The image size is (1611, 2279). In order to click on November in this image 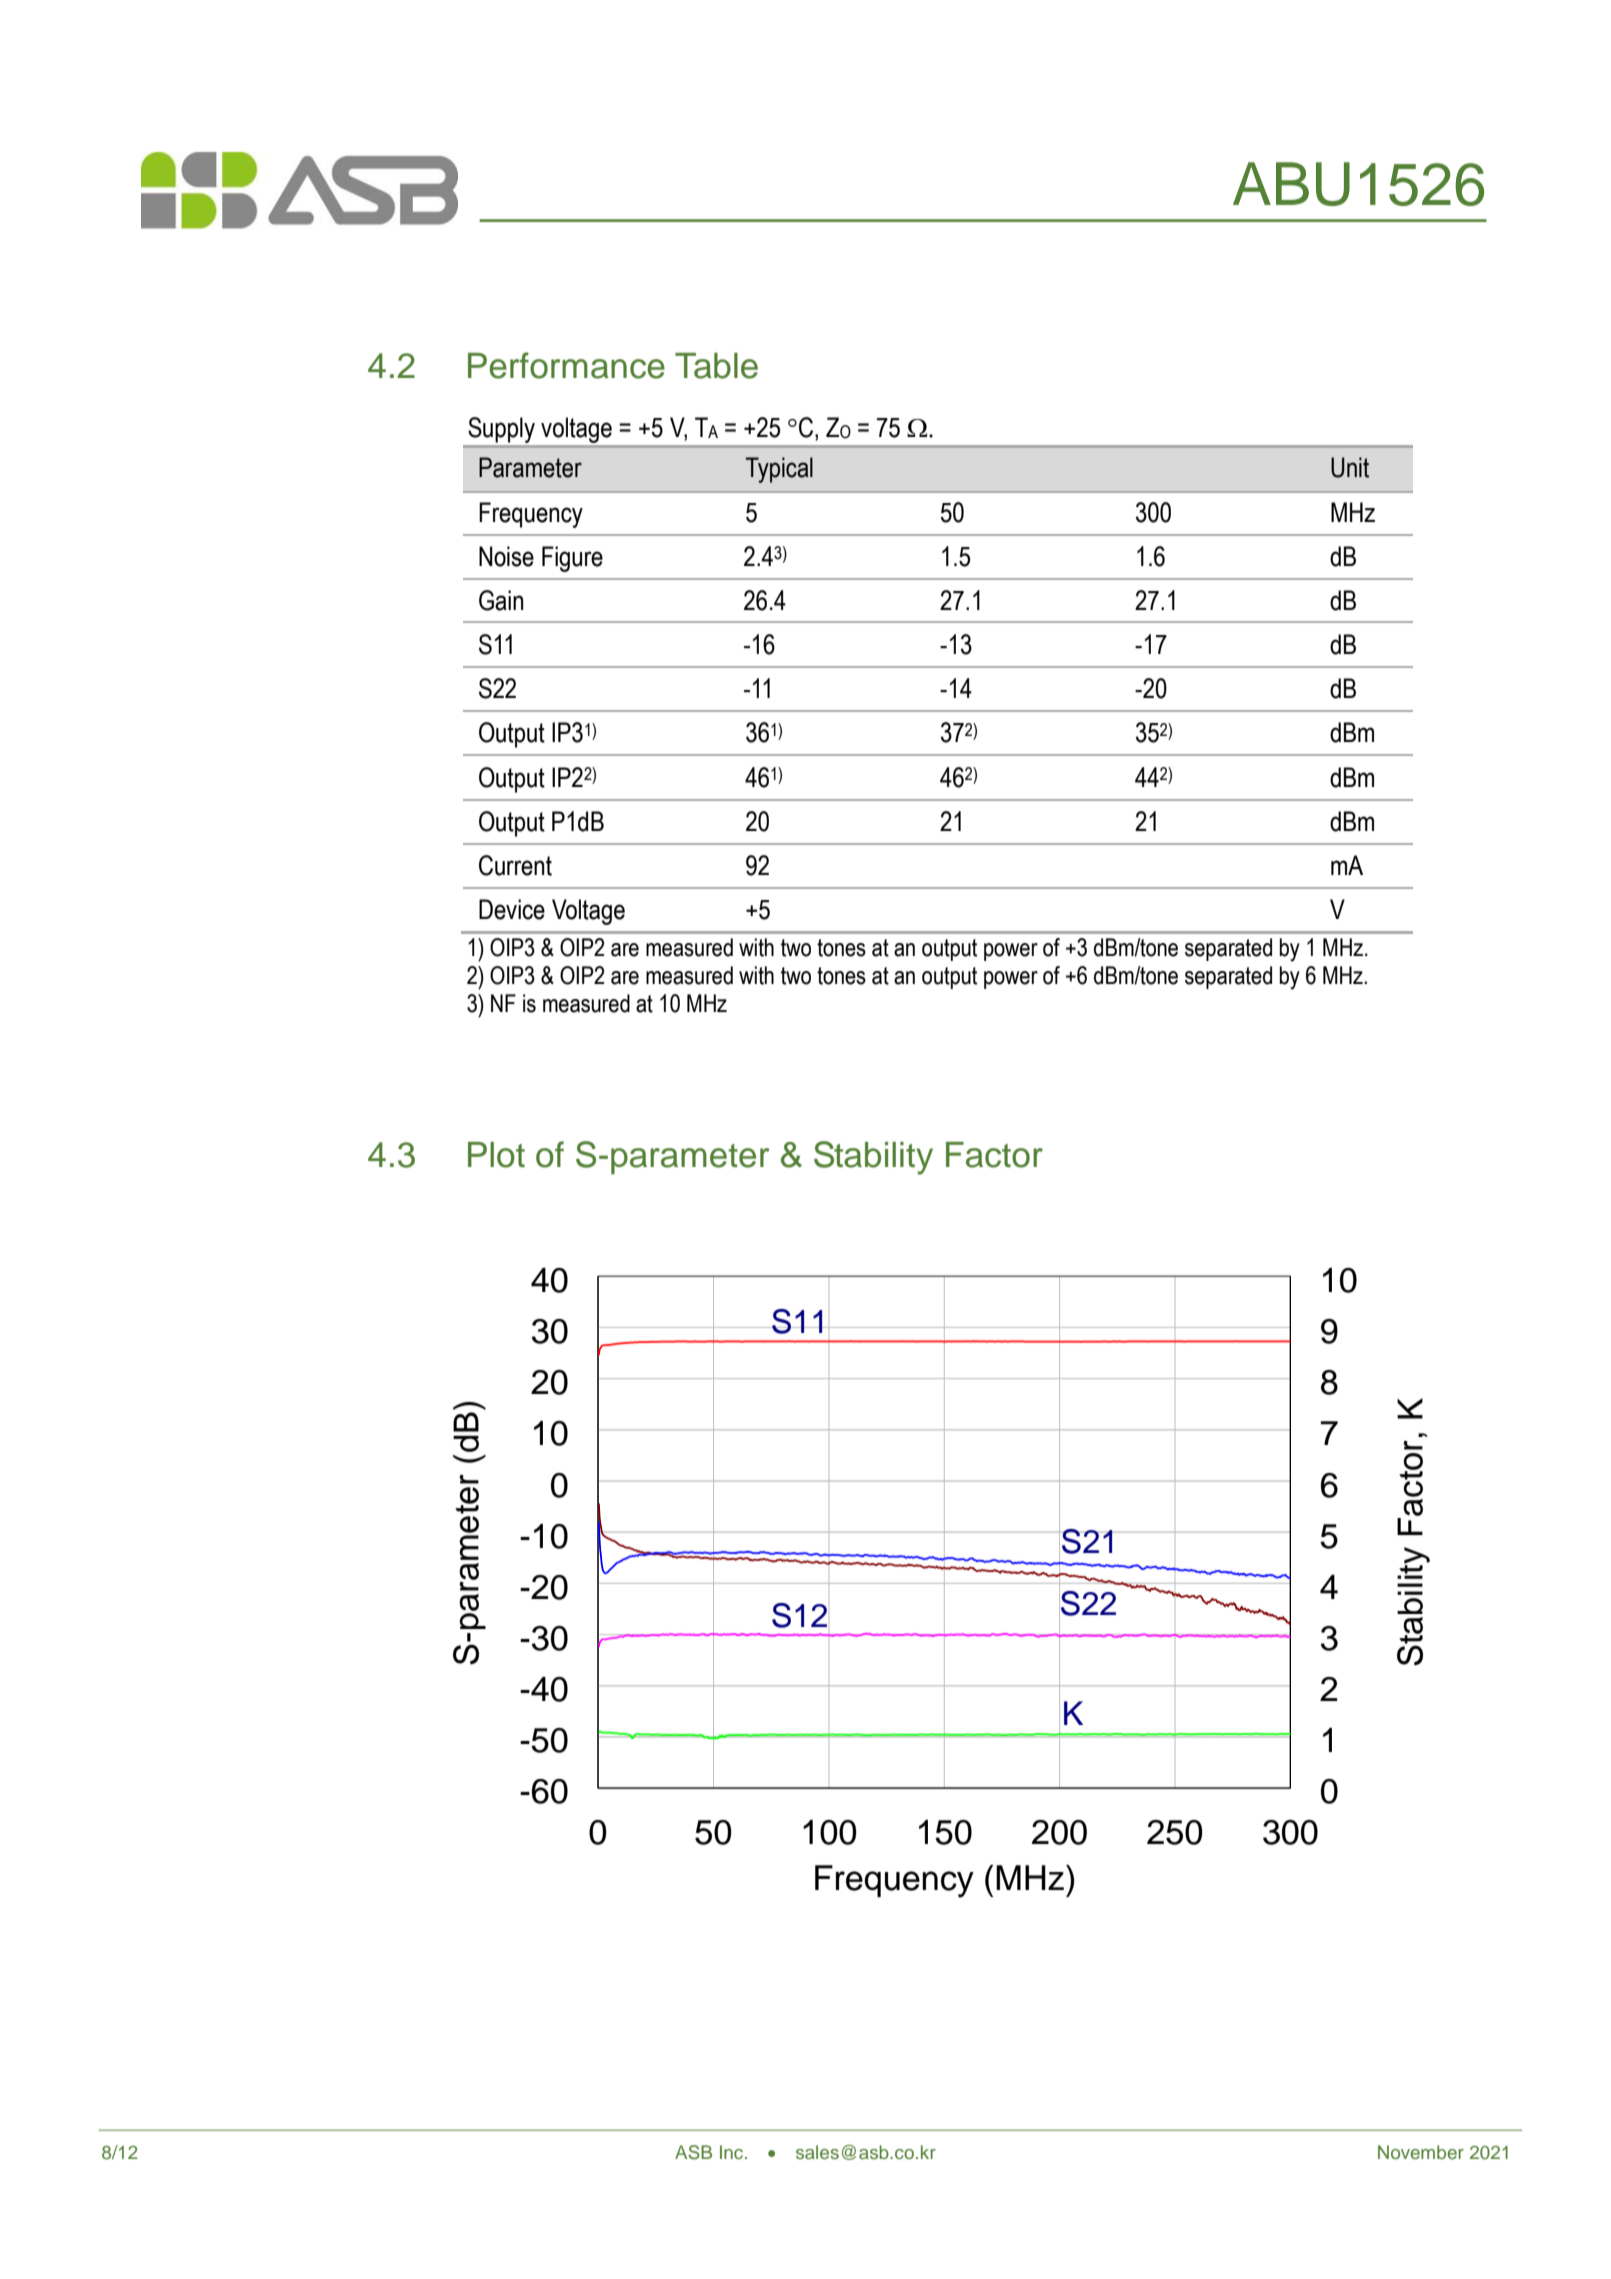, I will do `click(1421, 2152)`.
